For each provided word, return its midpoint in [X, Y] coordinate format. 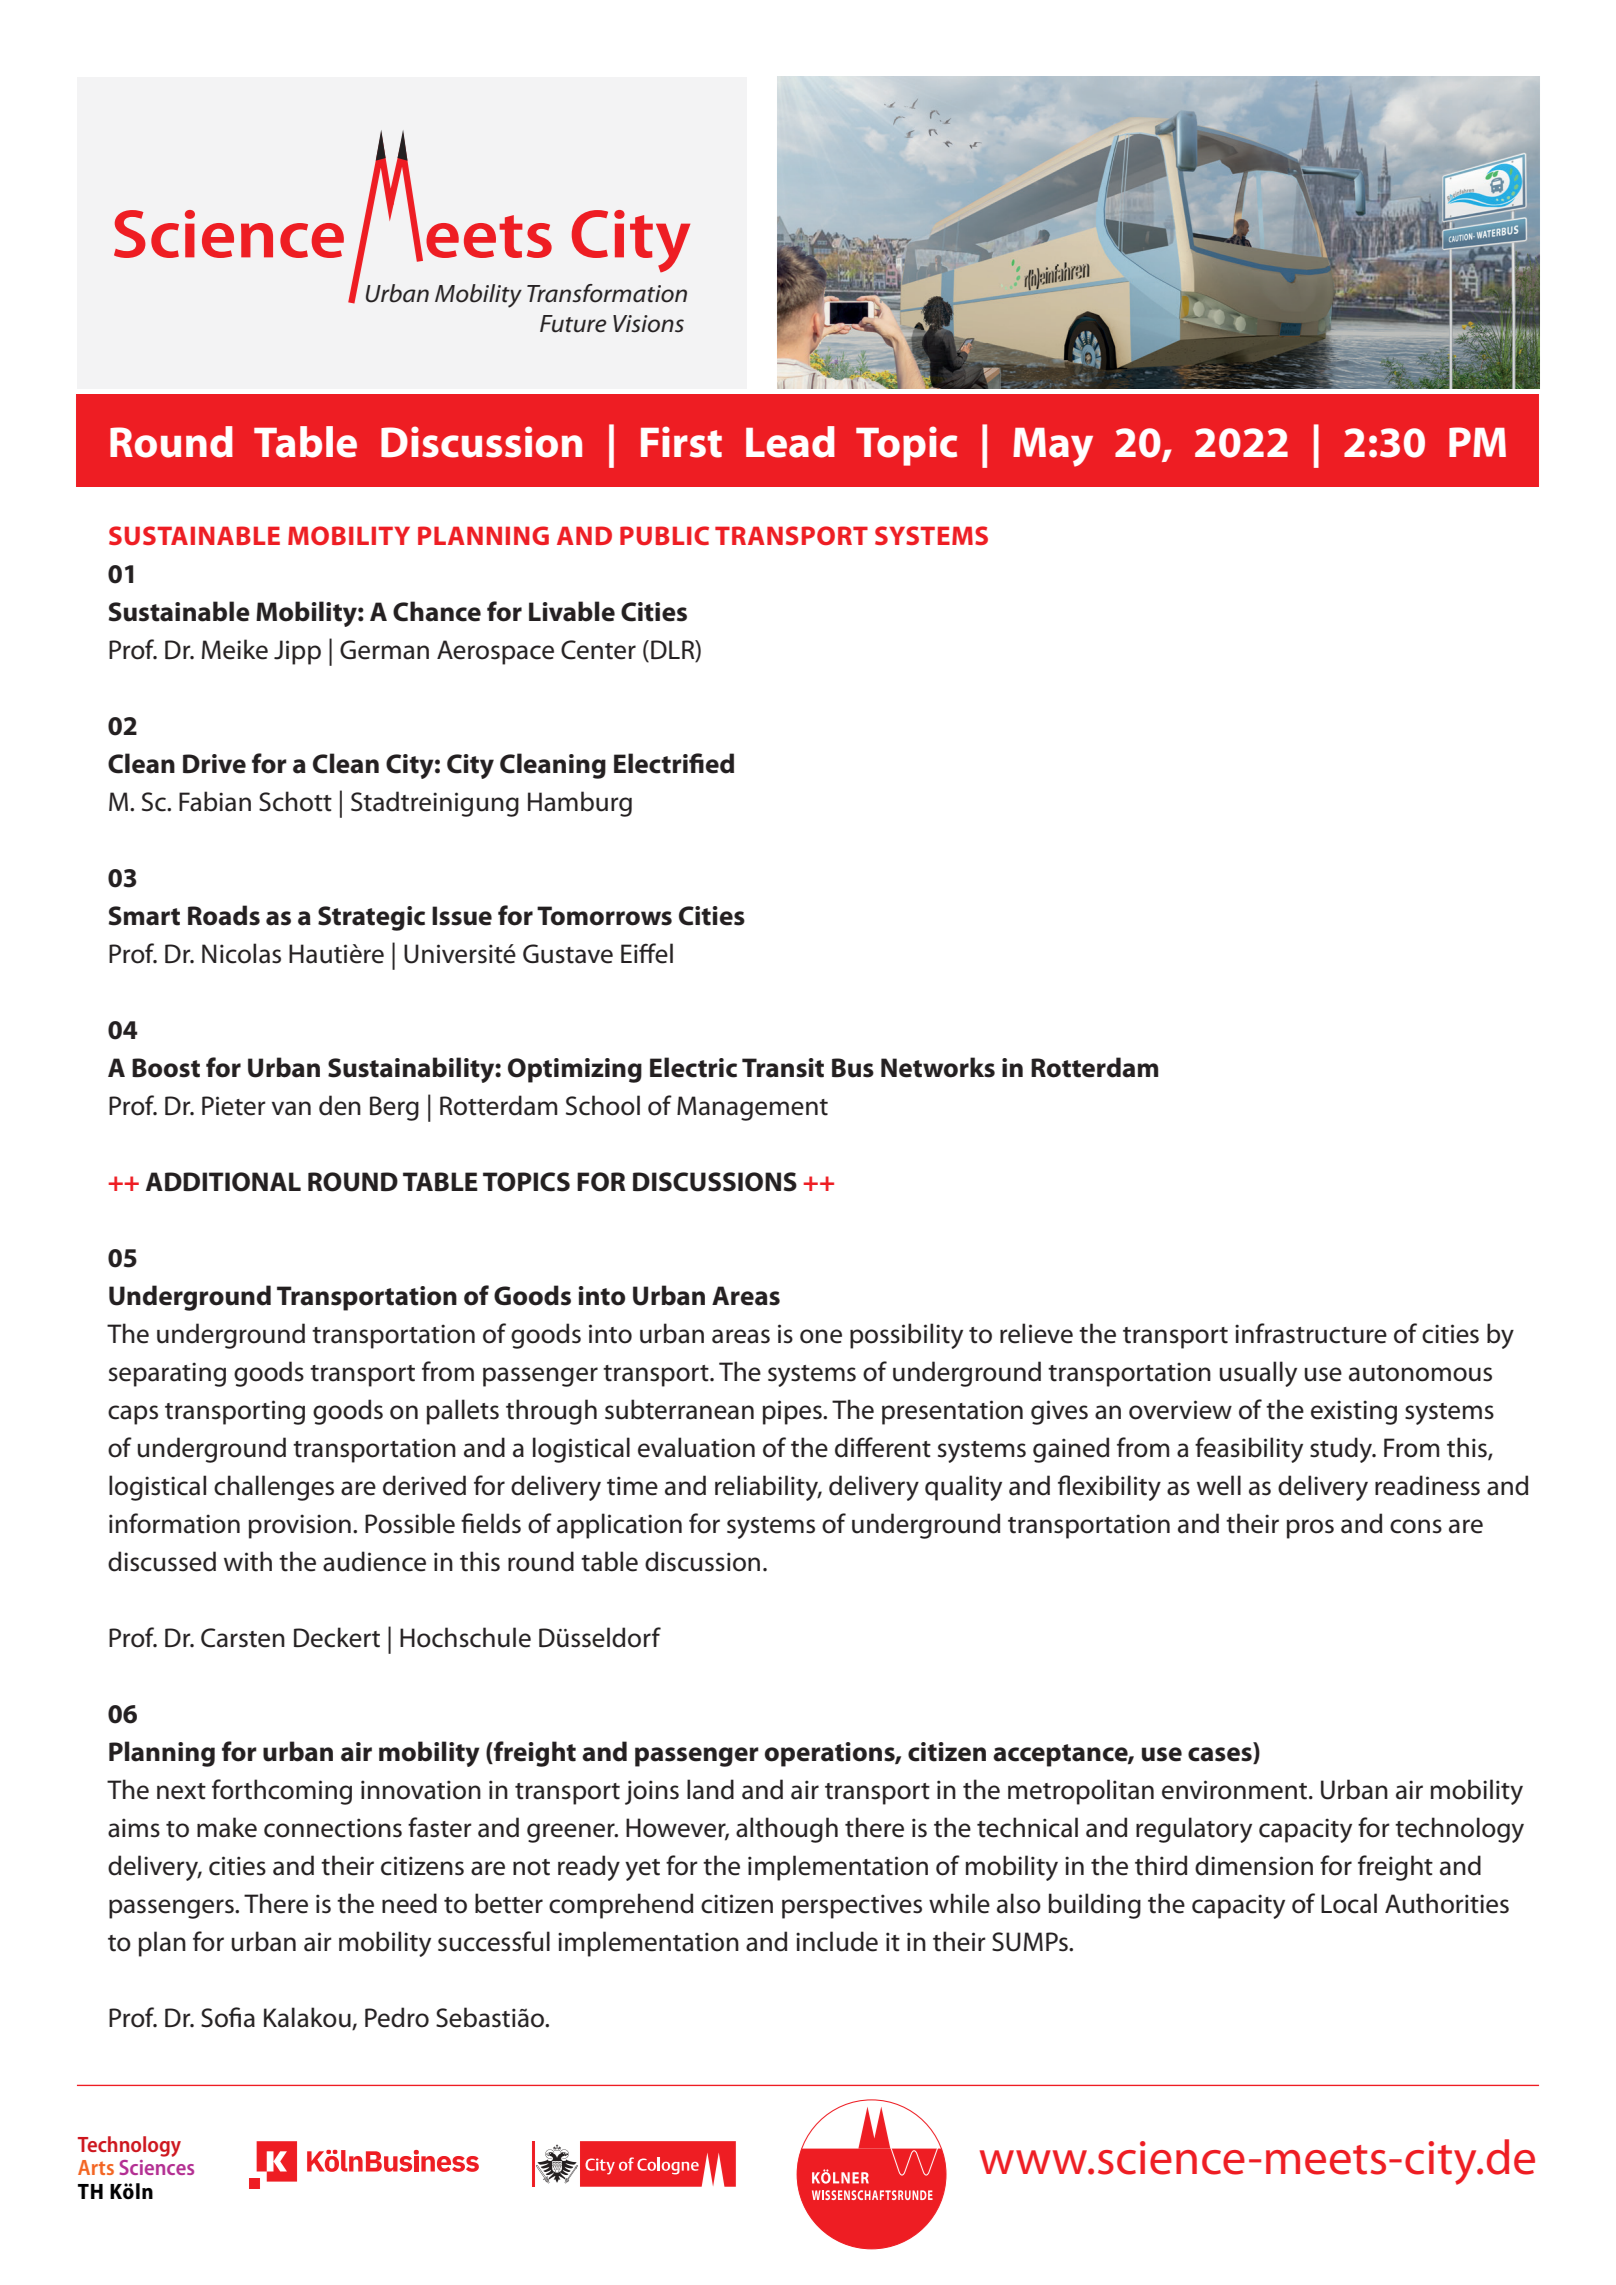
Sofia [228, 2017]
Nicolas [241, 953]
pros [1310, 1529]
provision [299, 1526]
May [1053, 447]
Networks [938, 1067]
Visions [648, 324]
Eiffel [647, 953]
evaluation [696, 1447]
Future [573, 324]
